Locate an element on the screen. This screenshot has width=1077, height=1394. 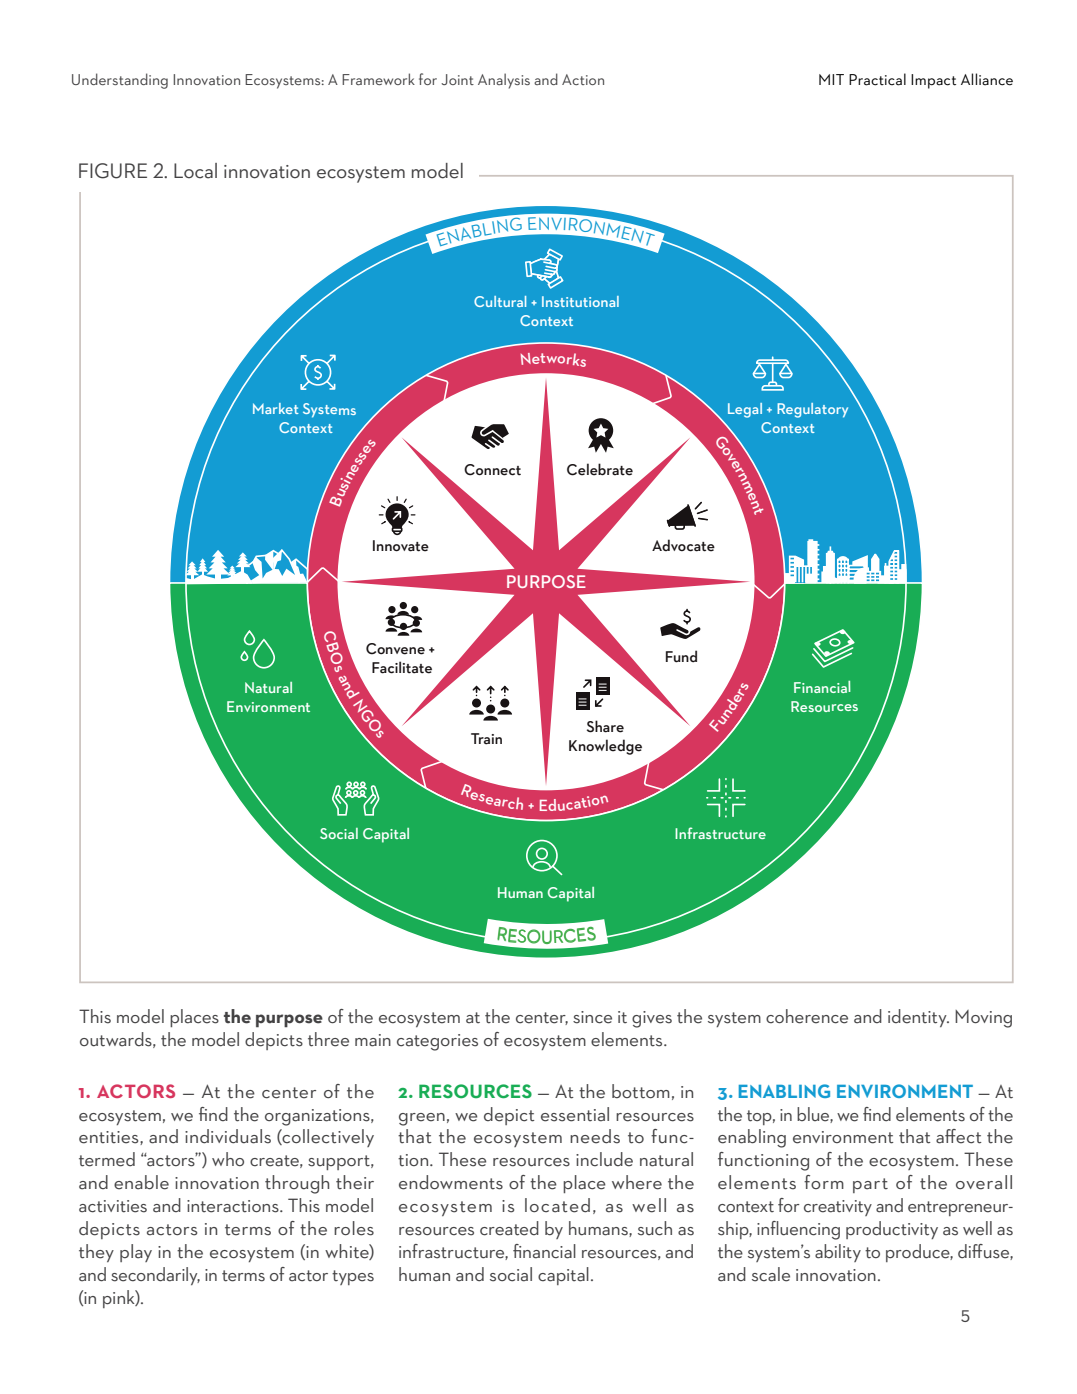
located is located at coordinates (557, 1205).
